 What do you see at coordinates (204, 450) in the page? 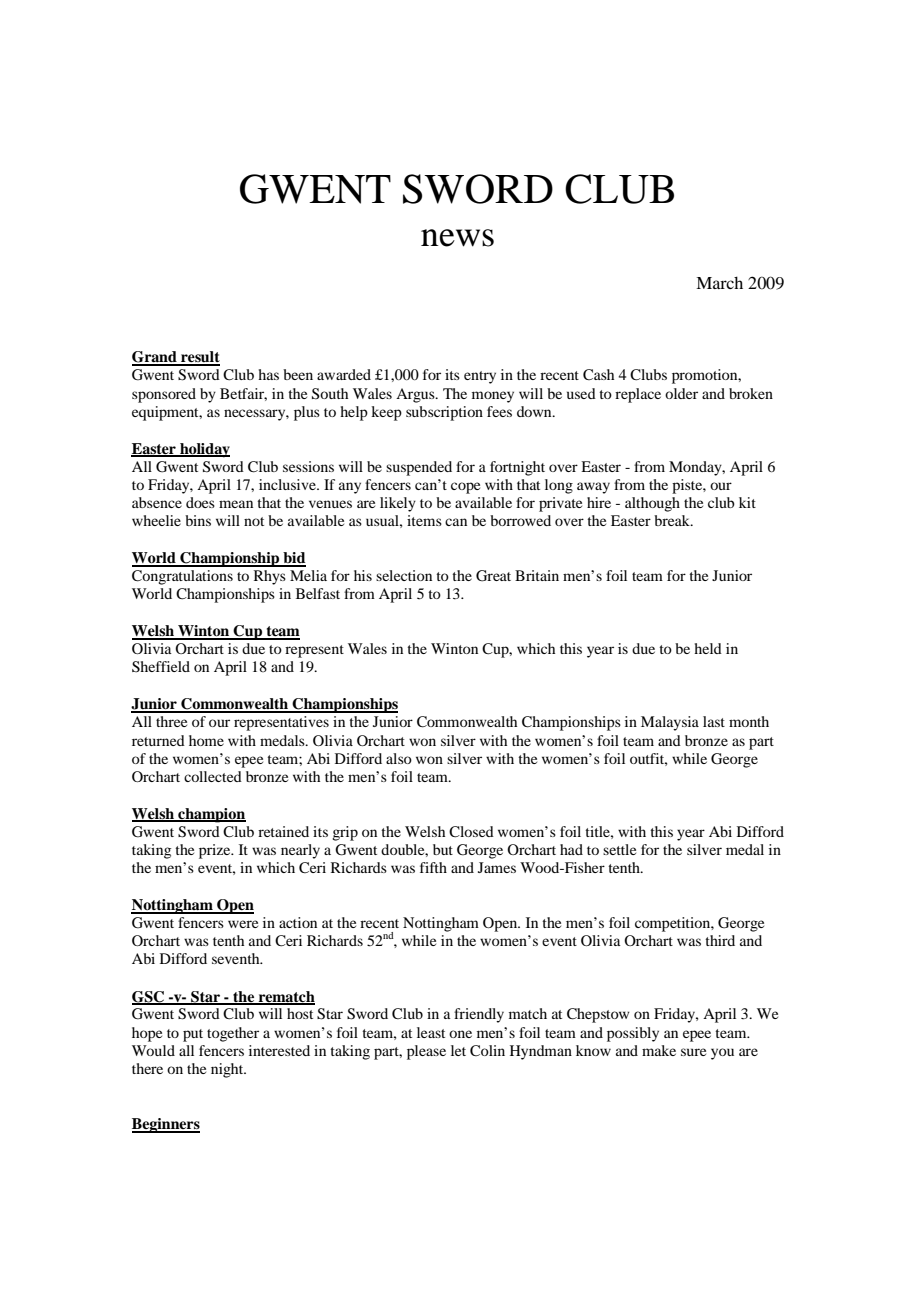
I see `holiday` at bounding box center [204, 450].
